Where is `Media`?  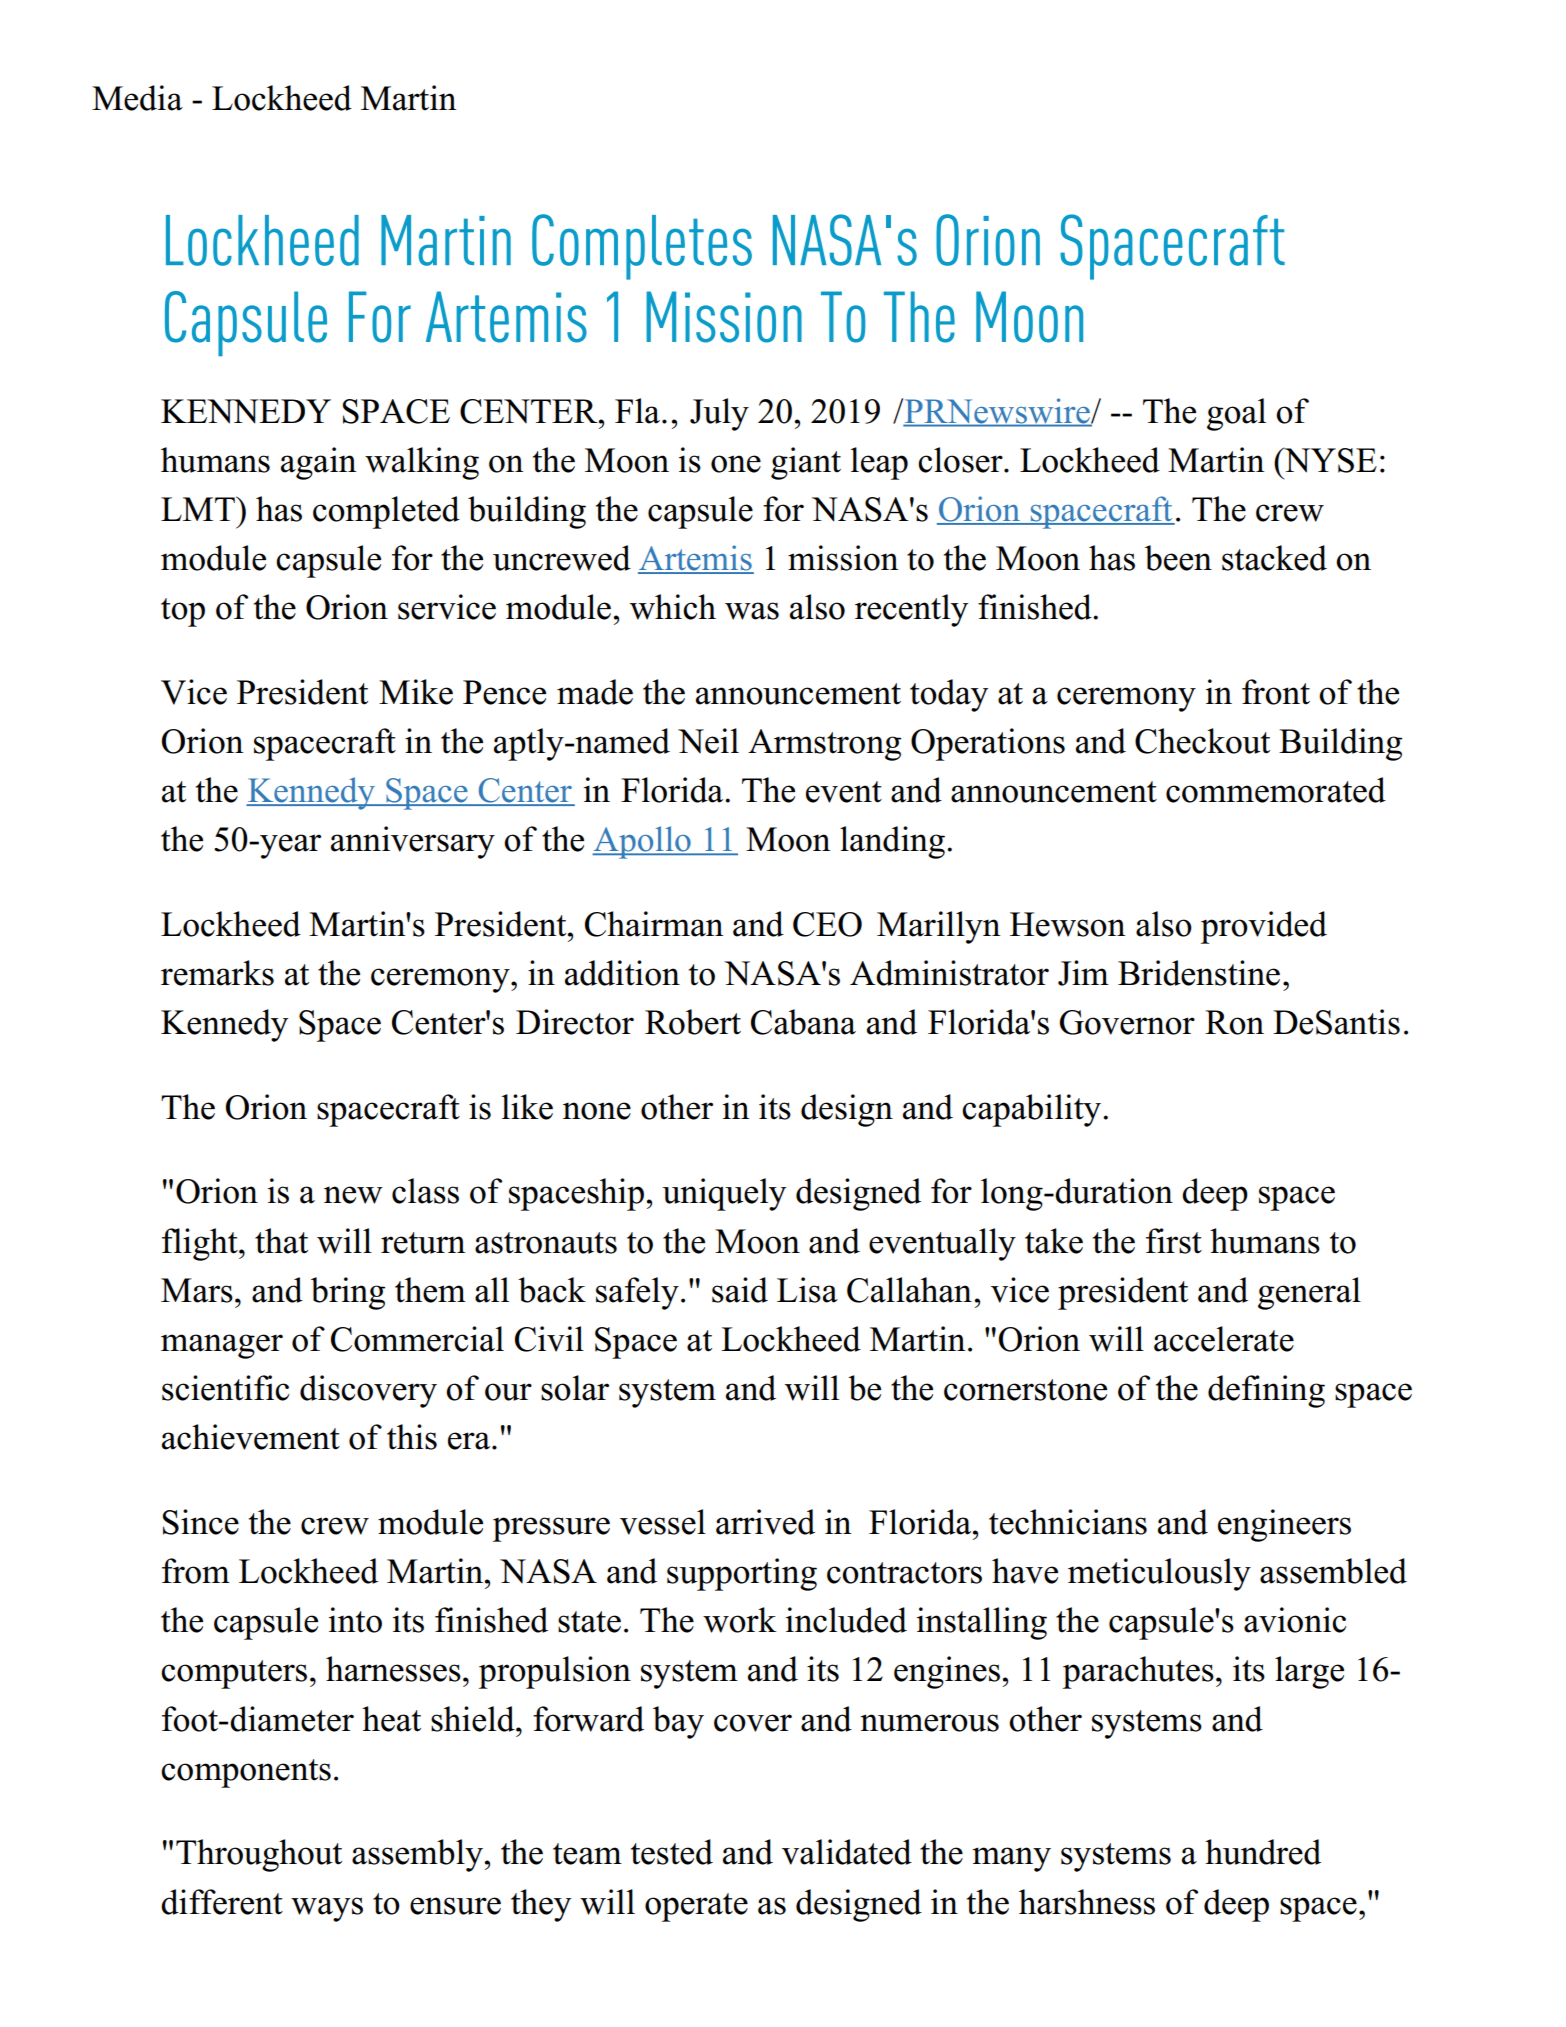
Media is located at coordinates (137, 98).
